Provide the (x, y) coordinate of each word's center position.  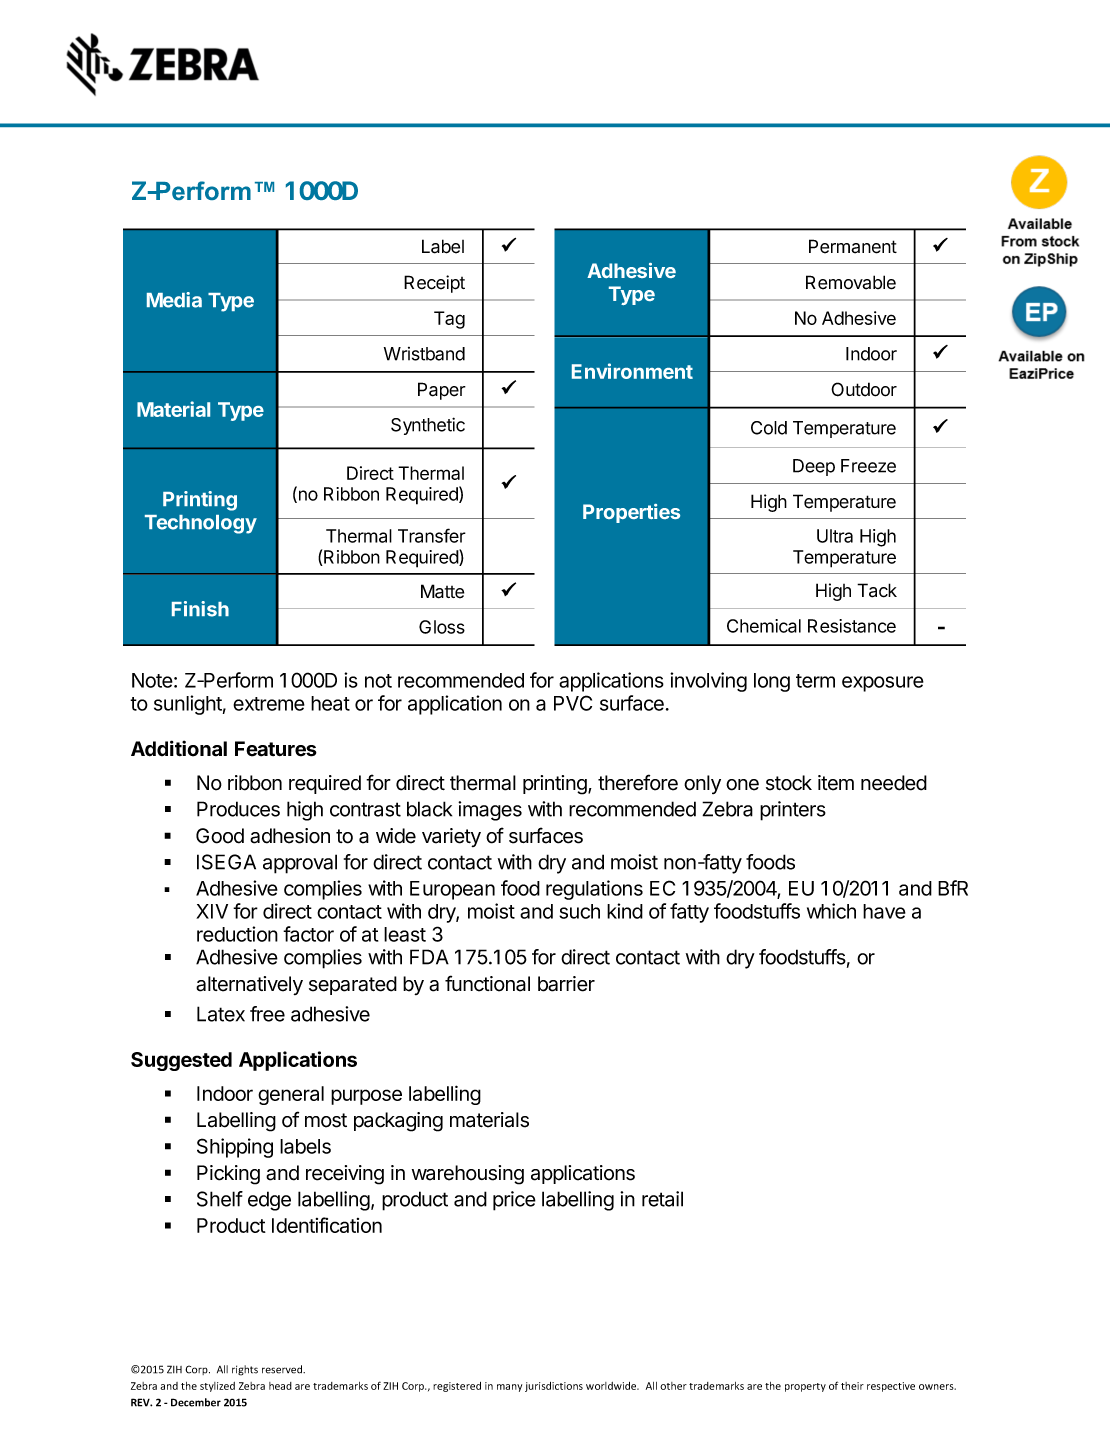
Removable (851, 282)
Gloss (442, 627)
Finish (200, 609)
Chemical (764, 626)
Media (174, 300)
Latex (221, 1014)
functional (487, 983)
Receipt (434, 284)
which (831, 911)
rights (245, 1370)
